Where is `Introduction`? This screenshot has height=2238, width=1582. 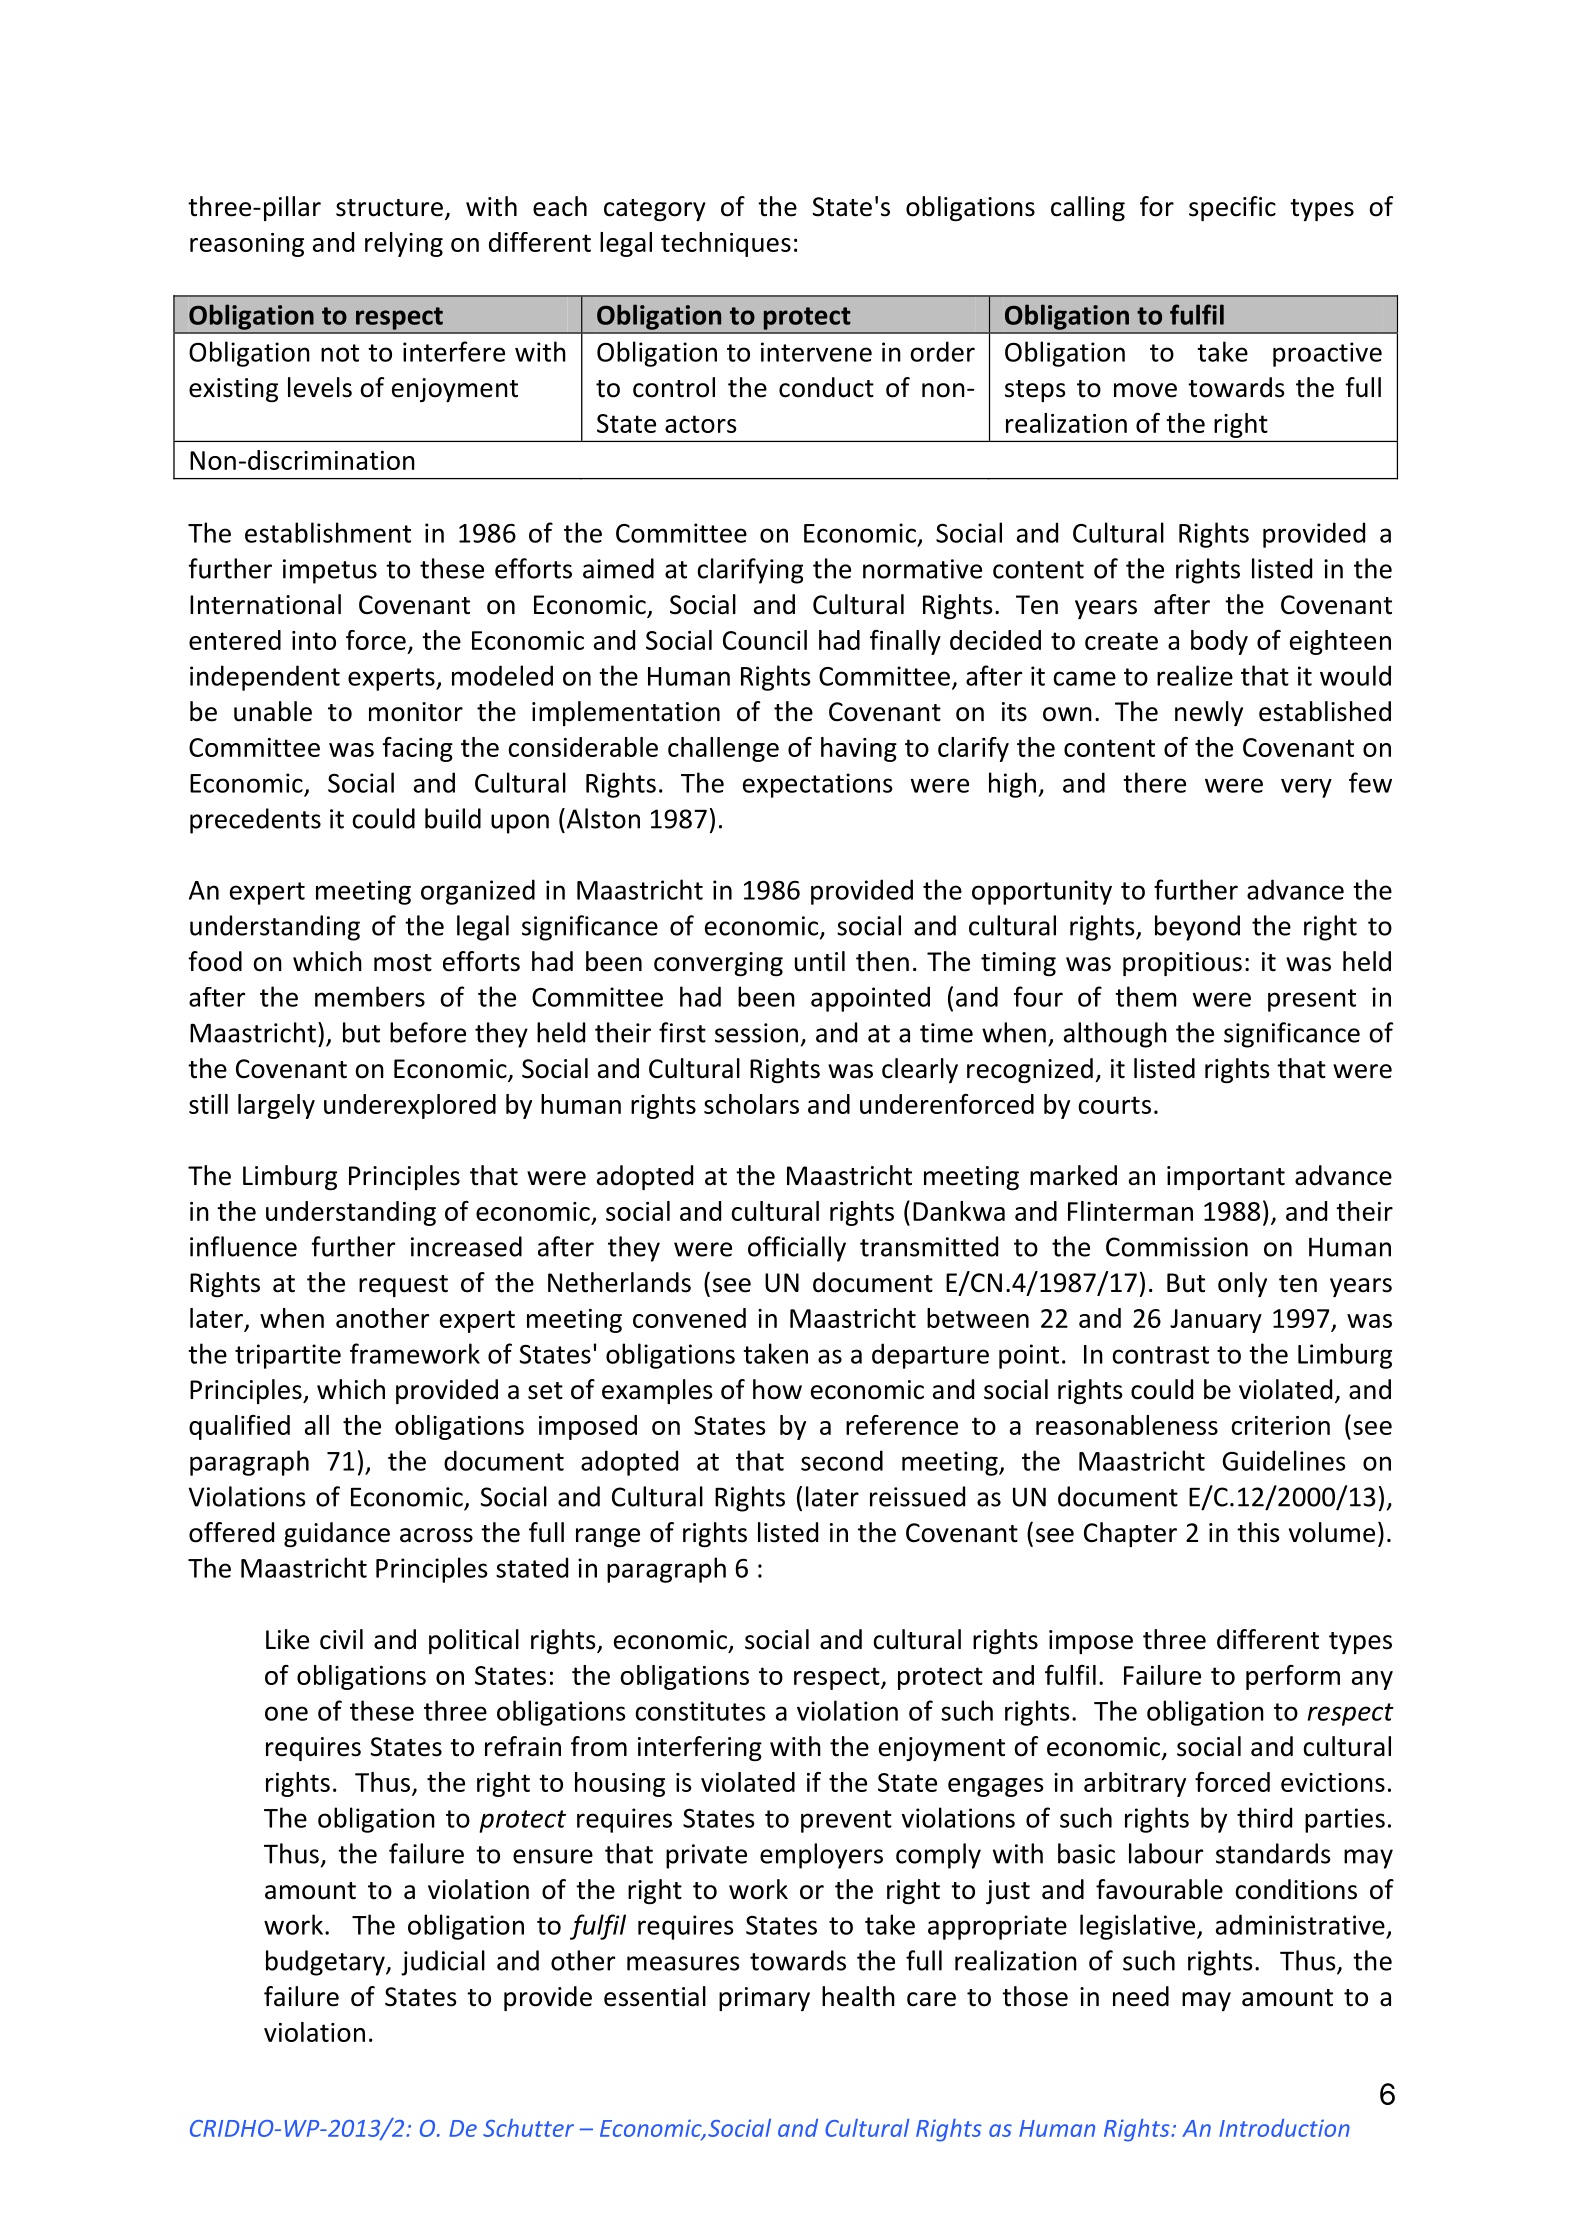 Introduction is located at coordinates (1284, 2128).
